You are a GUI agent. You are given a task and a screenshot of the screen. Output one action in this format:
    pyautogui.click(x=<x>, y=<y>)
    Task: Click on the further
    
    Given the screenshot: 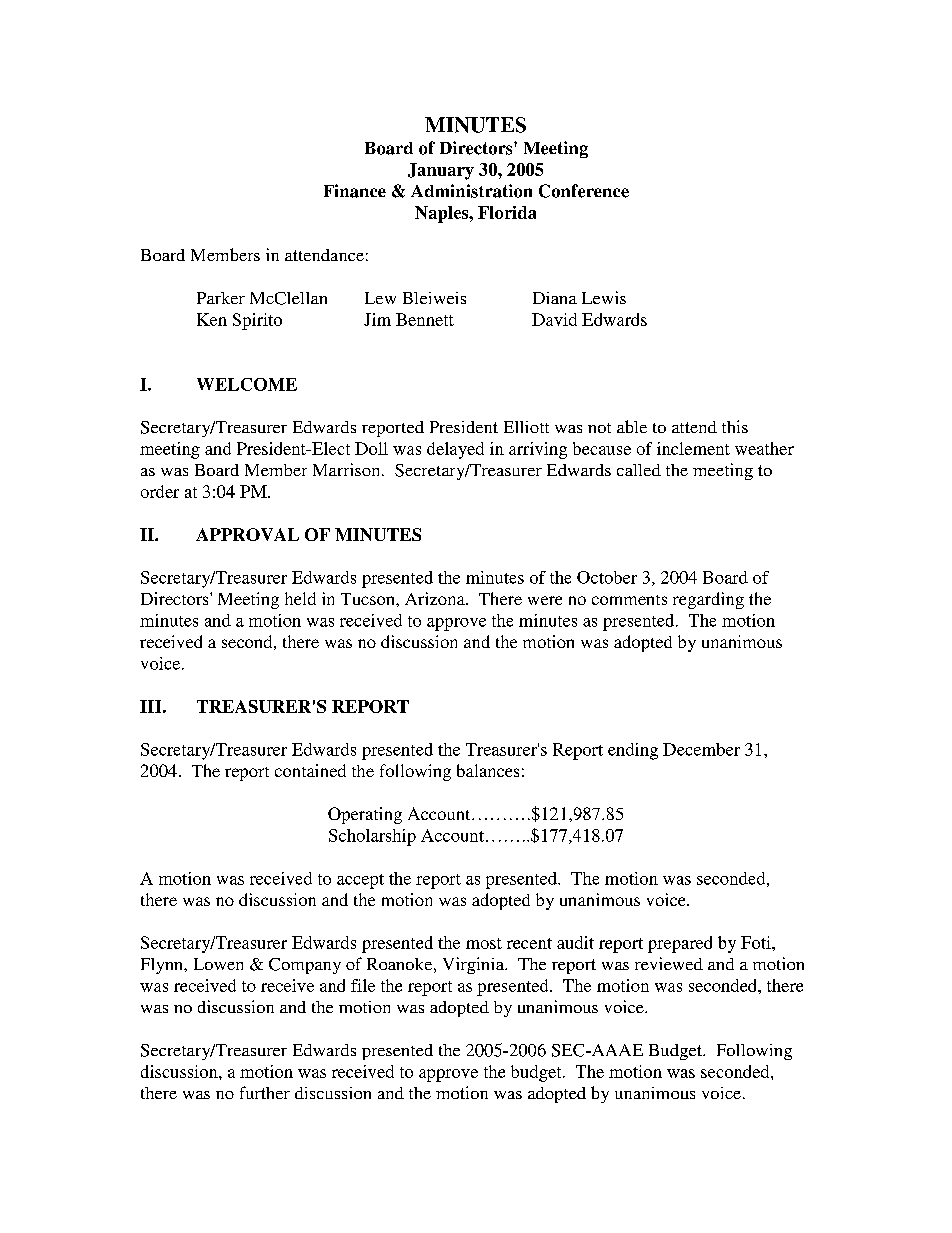 What is the action you would take?
    pyautogui.click(x=265, y=1092)
